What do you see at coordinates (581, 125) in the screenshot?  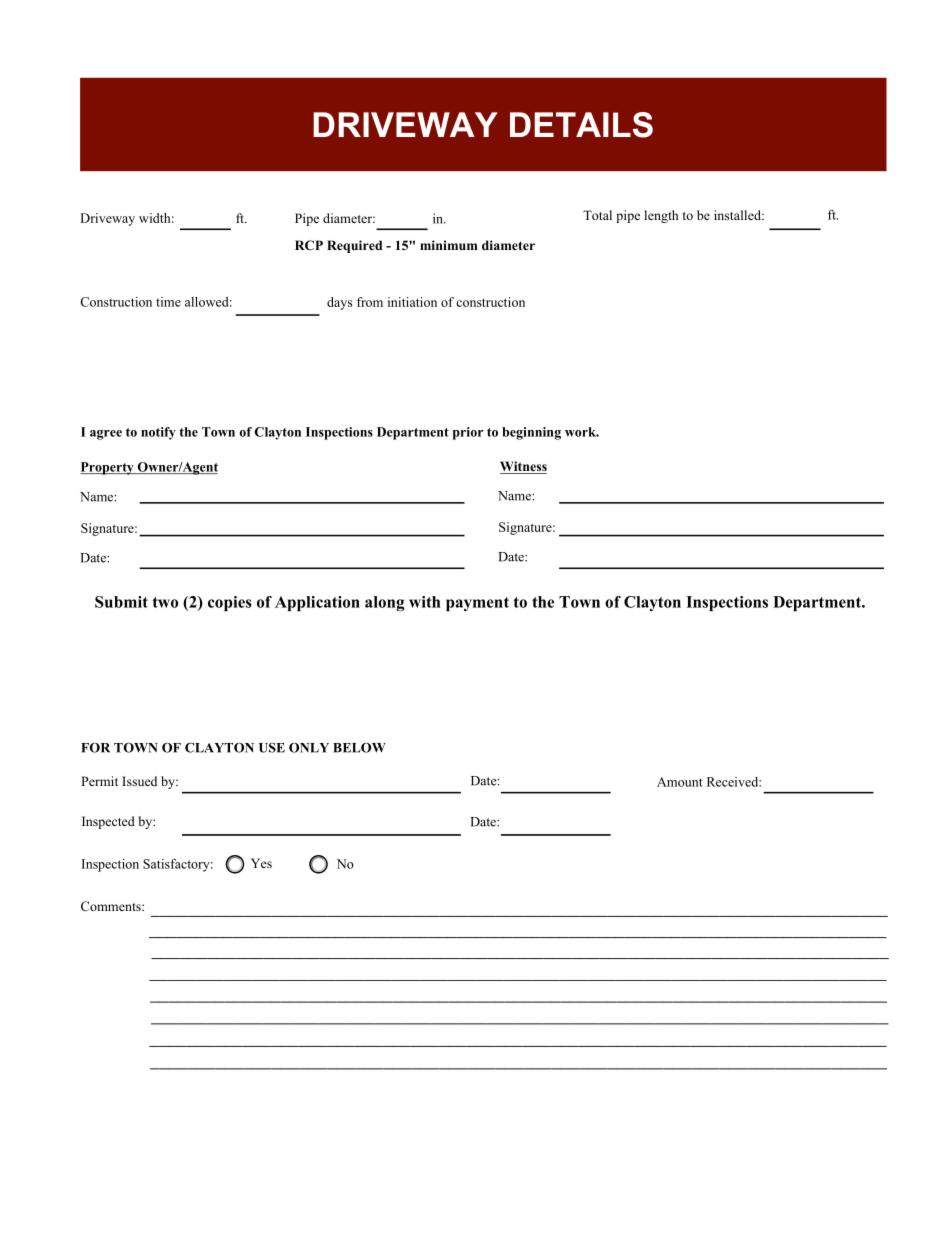 I see `DETAILS` at bounding box center [581, 125].
